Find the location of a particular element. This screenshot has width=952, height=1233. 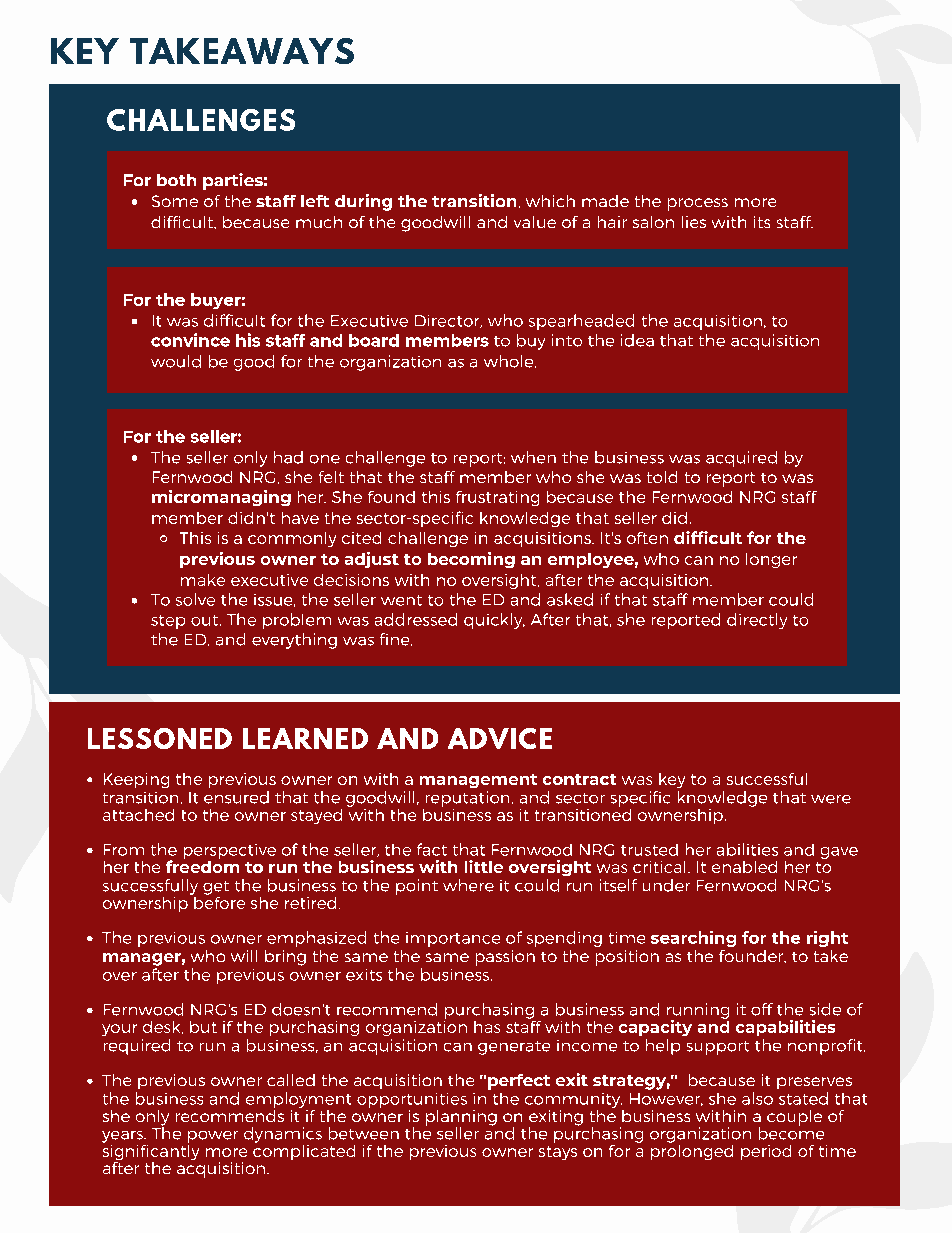

value is located at coordinates (535, 222).
